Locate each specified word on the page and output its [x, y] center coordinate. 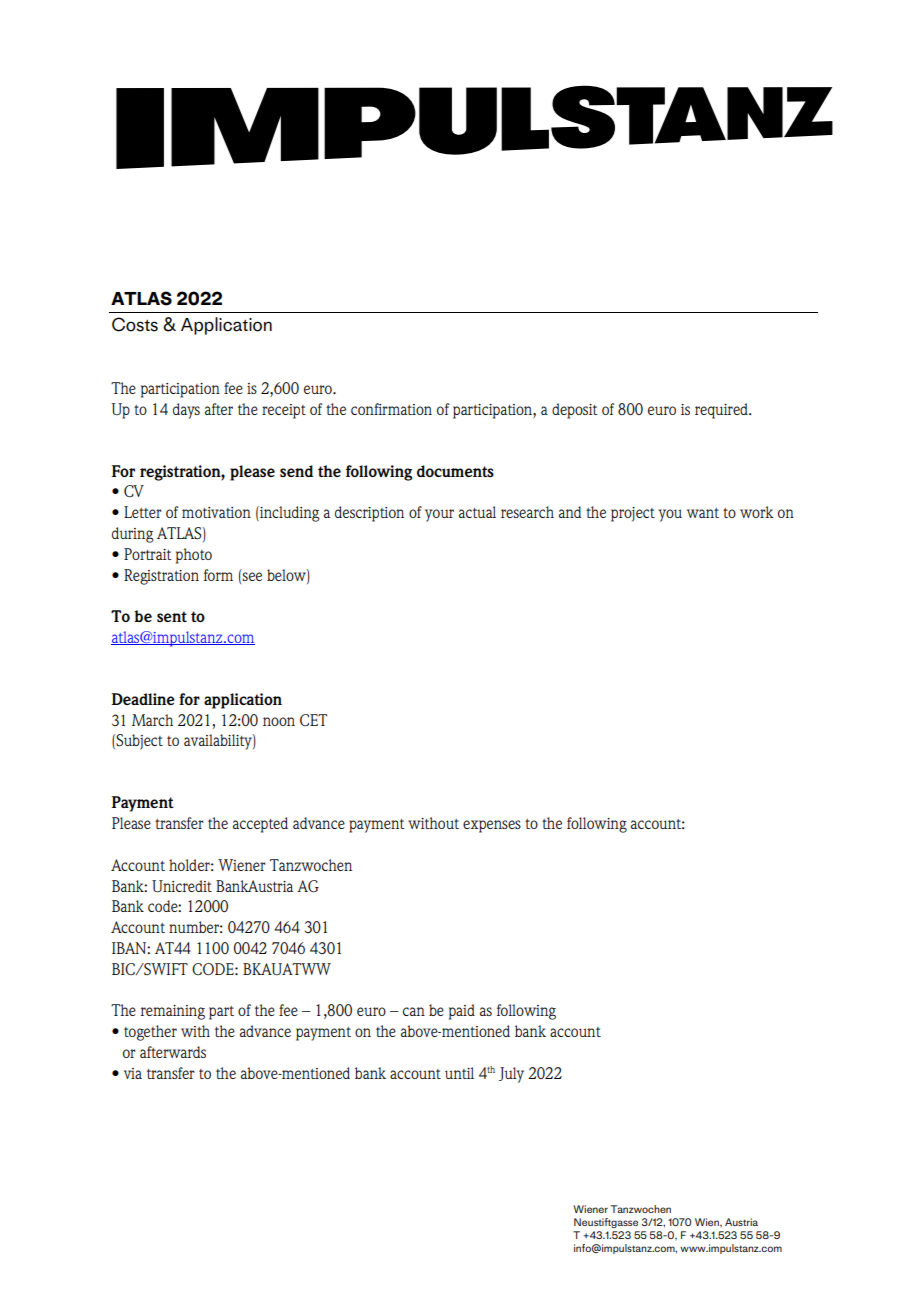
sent [172, 616]
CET [313, 720]
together [150, 1033]
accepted [260, 825]
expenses [492, 826]
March [152, 720]
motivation [216, 512]
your [439, 515]
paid [462, 1012]
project [633, 514]
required [722, 411]
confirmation [391, 409]
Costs [135, 324]
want [703, 513]
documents [455, 471]
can [414, 1011]
